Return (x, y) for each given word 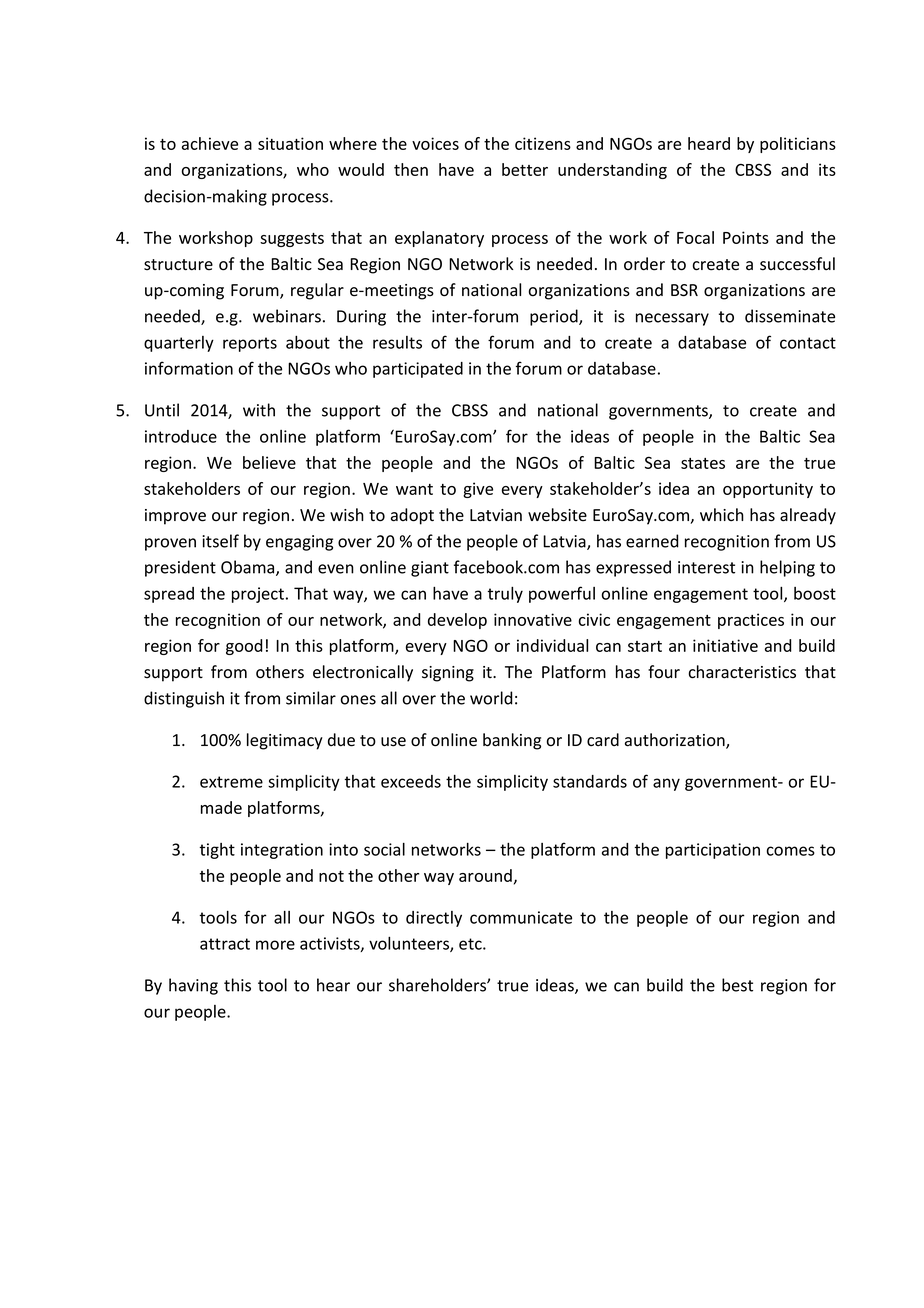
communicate (521, 917)
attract (225, 944)
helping (787, 568)
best (737, 985)
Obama (249, 568)
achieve (210, 143)
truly (505, 595)
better (525, 169)
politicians (798, 145)
